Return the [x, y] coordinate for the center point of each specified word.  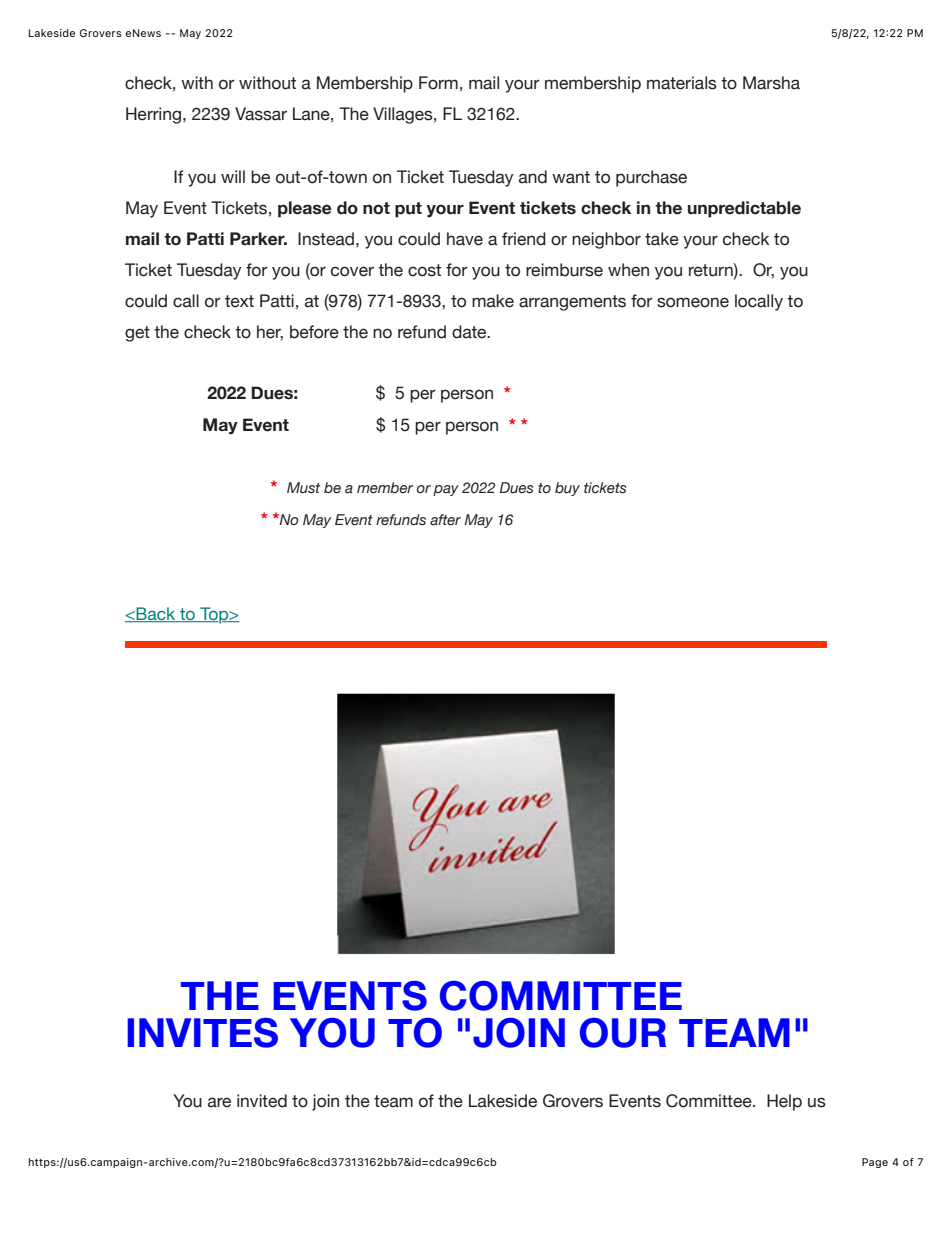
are [219, 1102]
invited [262, 1101]
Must [303, 488]
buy [567, 489]
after [445, 520]
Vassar [261, 114]
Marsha [771, 83]
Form [438, 83]
